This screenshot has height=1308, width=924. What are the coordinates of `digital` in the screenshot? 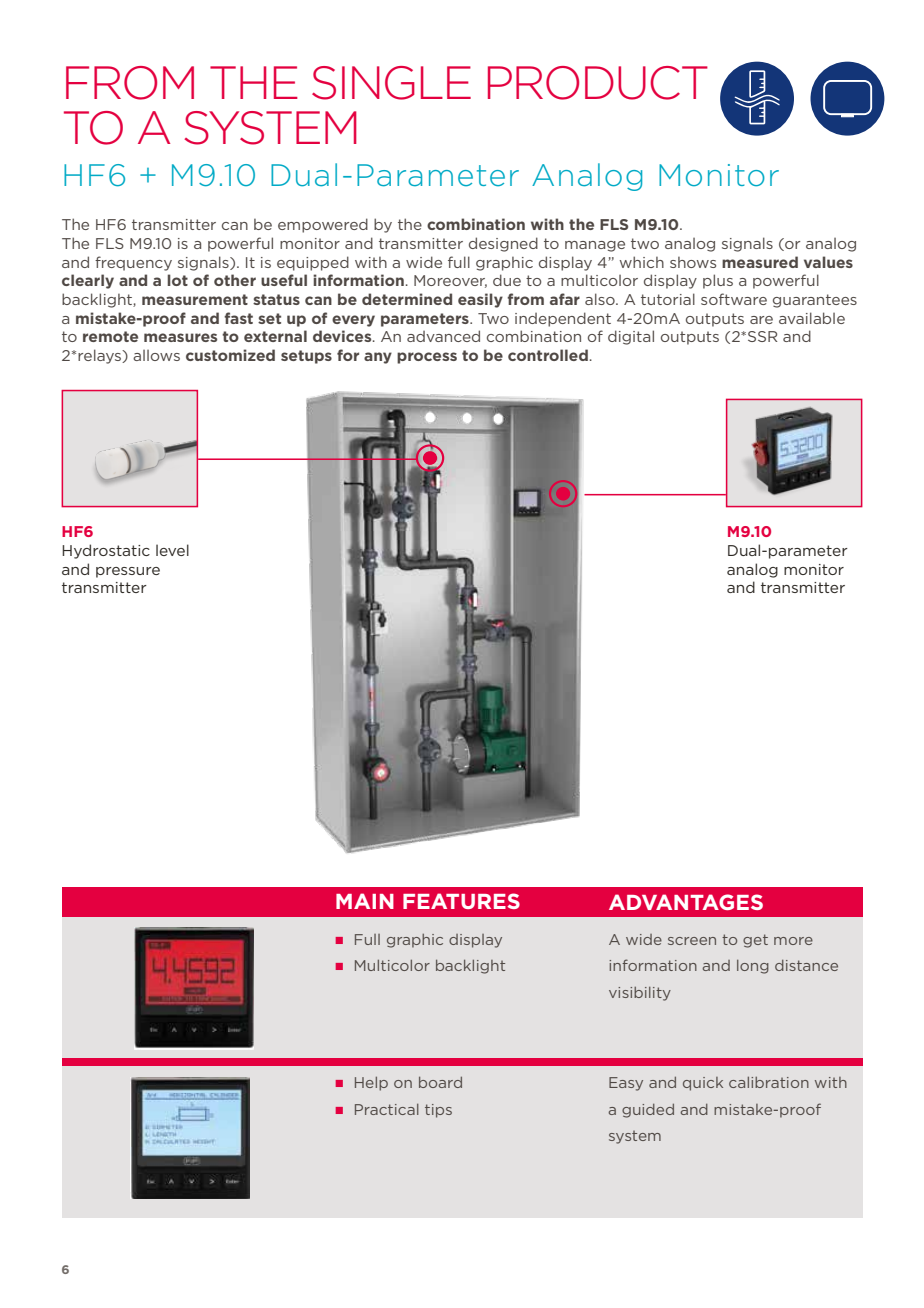 It's located at (631, 337).
